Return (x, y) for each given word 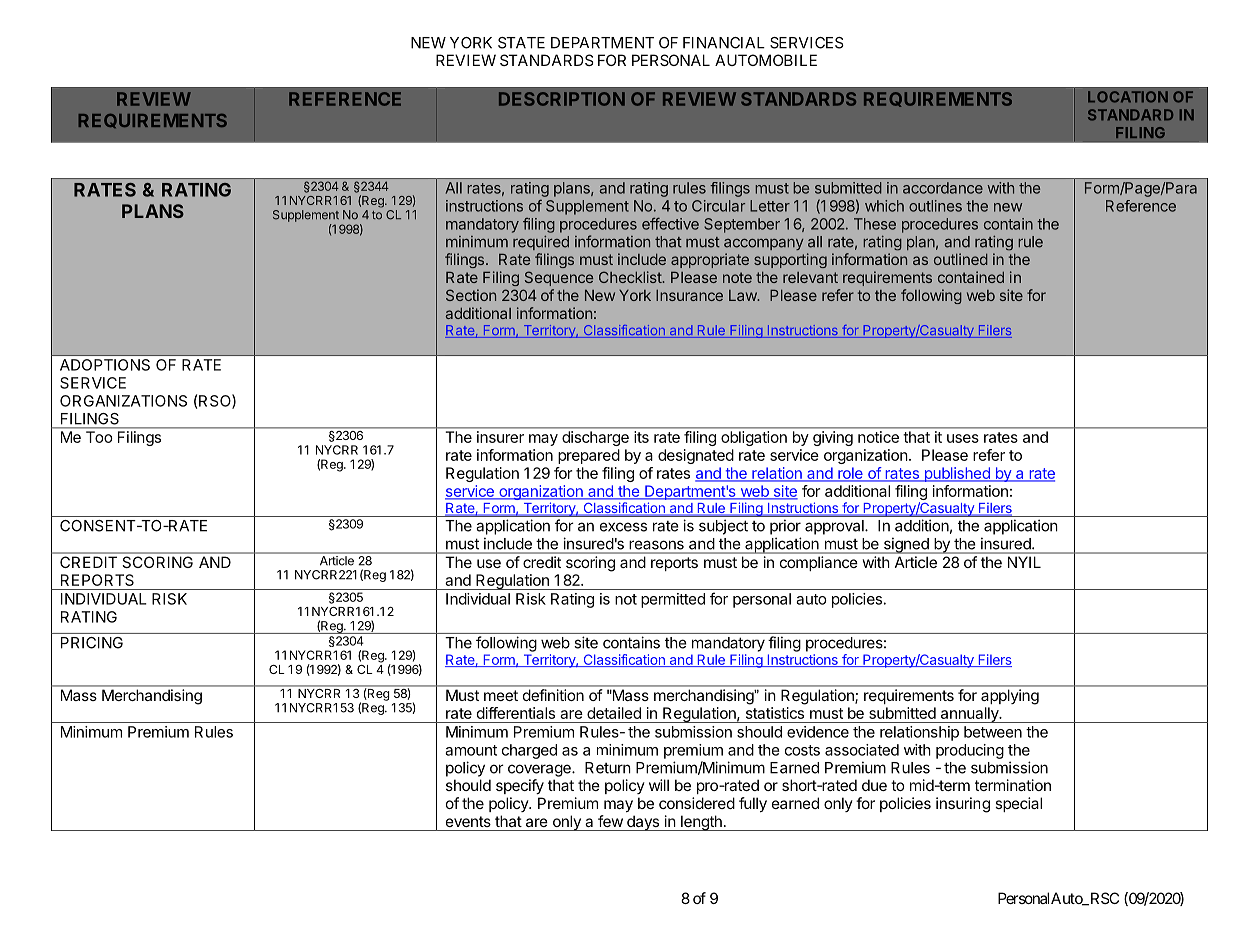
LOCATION (1128, 97)
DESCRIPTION (562, 99)
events (468, 821)
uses (963, 438)
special (1018, 804)
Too (99, 437)
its (642, 437)
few (610, 821)
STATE (521, 43)
